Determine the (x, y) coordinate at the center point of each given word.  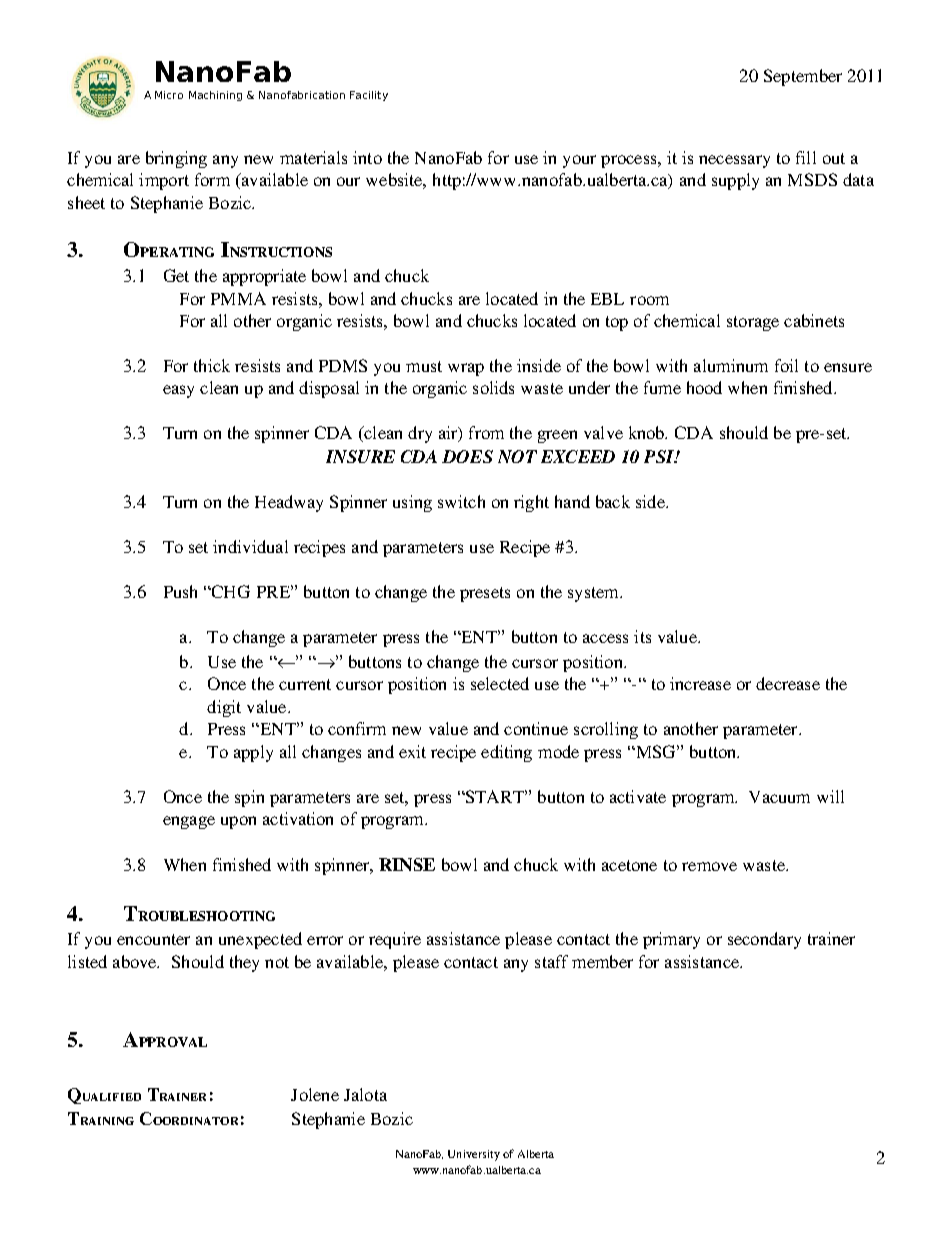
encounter (153, 939)
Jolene (315, 1094)
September (803, 77)
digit (224, 708)
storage (753, 323)
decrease (788, 683)
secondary (764, 940)
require (395, 940)
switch (461, 501)
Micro (169, 95)
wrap (466, 369)
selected (500, 683)
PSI (660, 456)
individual (250, 546)
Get (176, 275)
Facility (369, 96)
